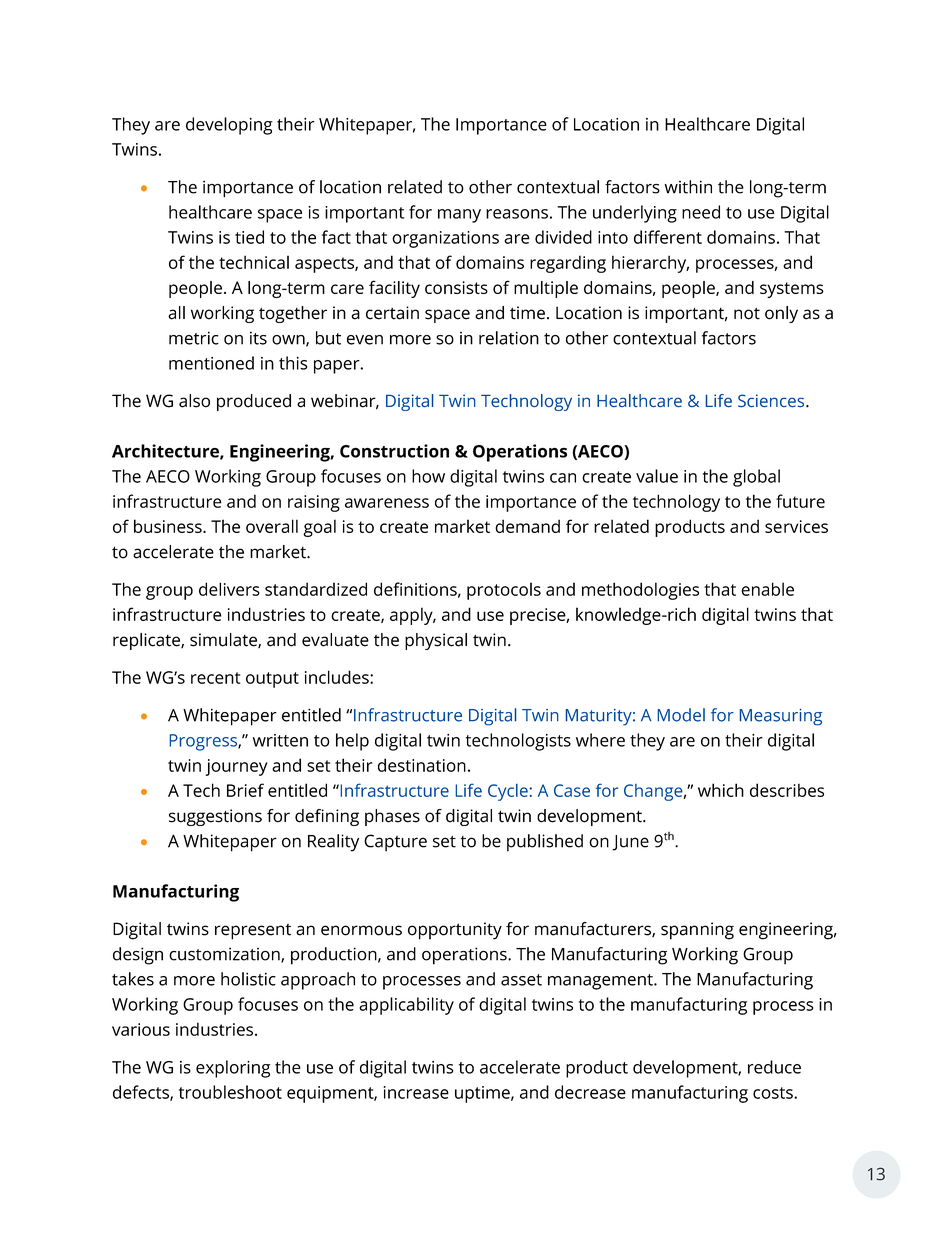 This screenshot has width=952, height=1233. I want to click on increase, so click(416, 1092).
